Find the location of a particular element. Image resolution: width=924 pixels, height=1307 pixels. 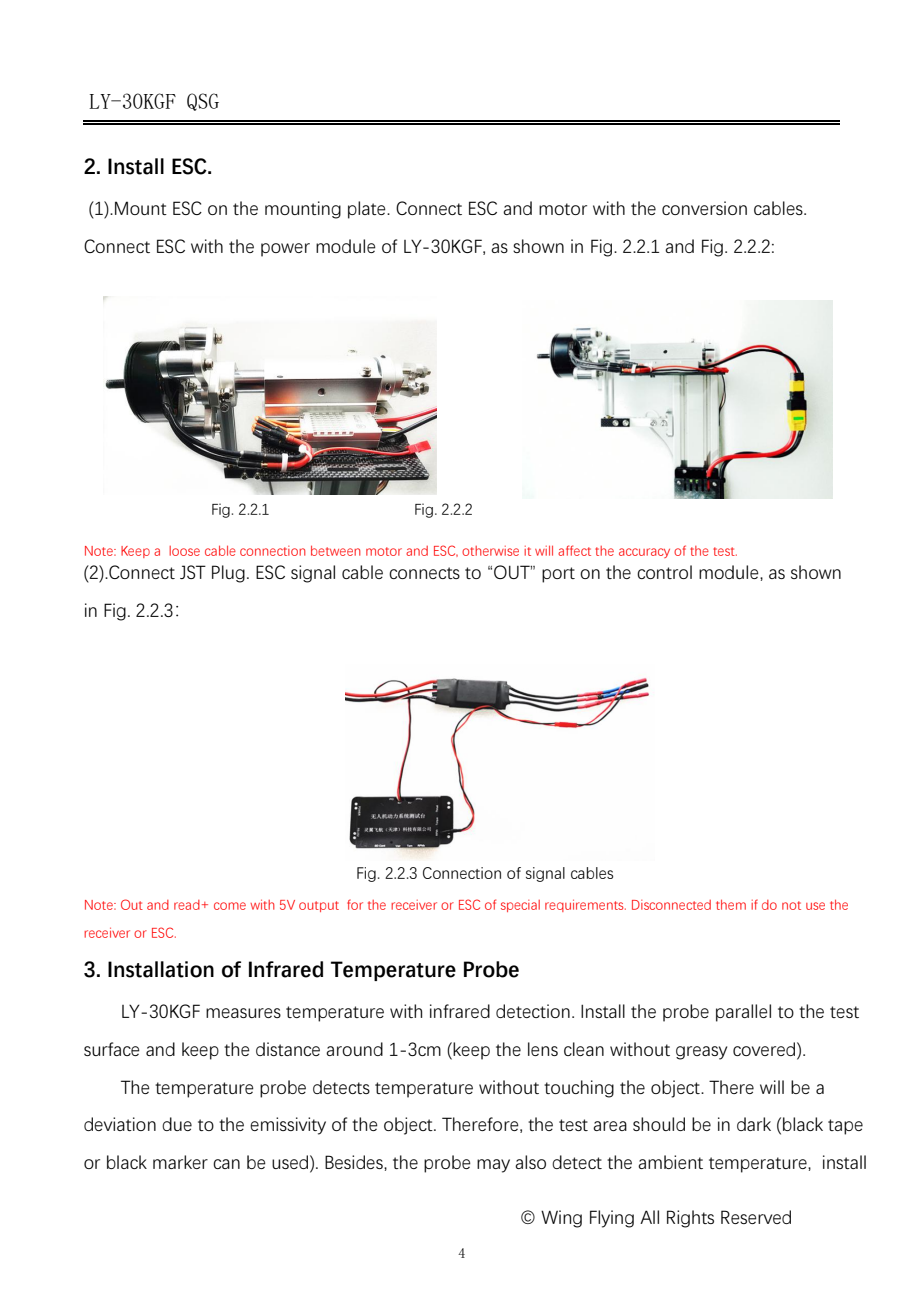

conversion is located at coordinates (704, 208).
